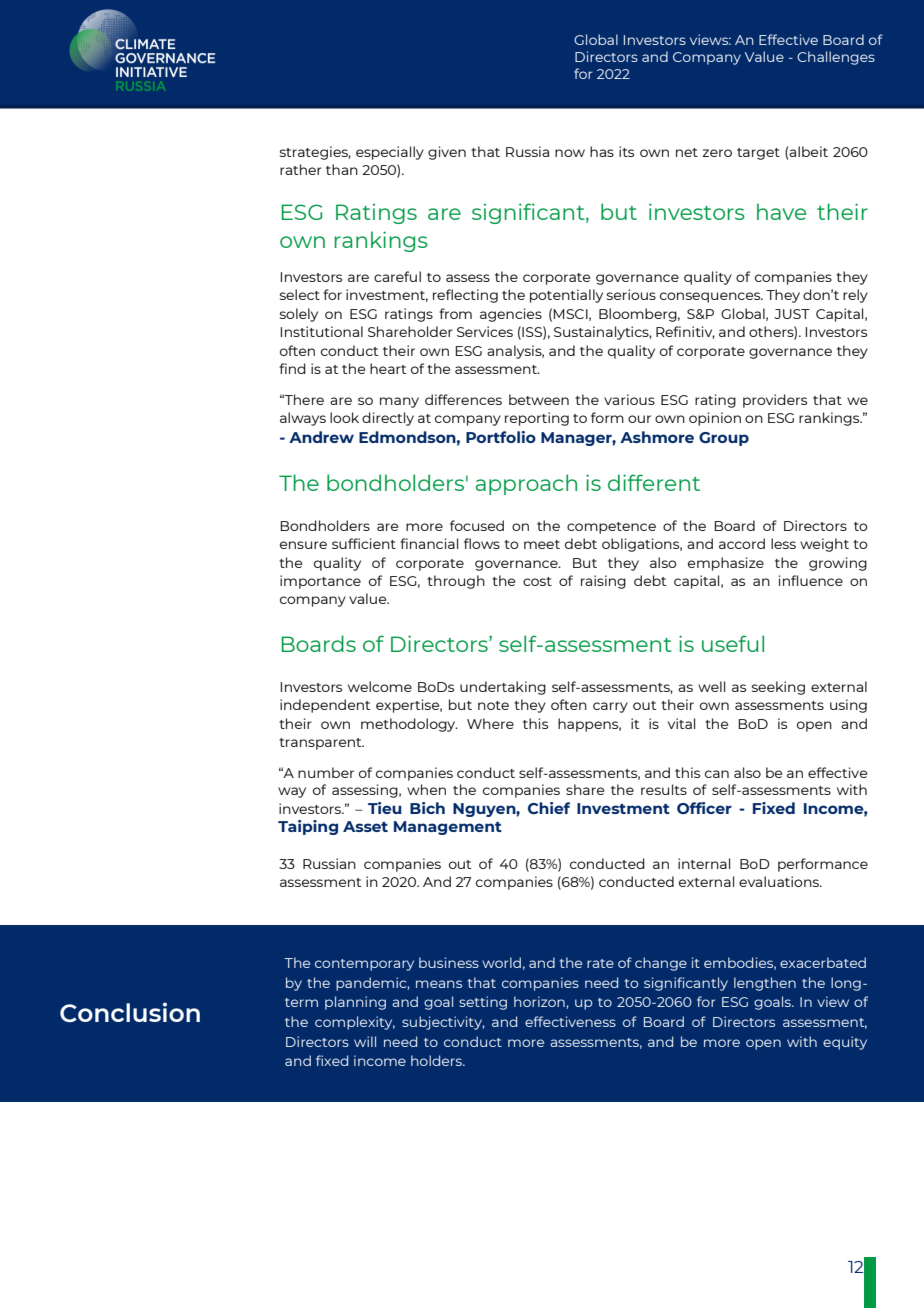 This image has width=924, height=1308. Describe the element at coordinates (301, 169) in the image. I see `rather` at that location.
